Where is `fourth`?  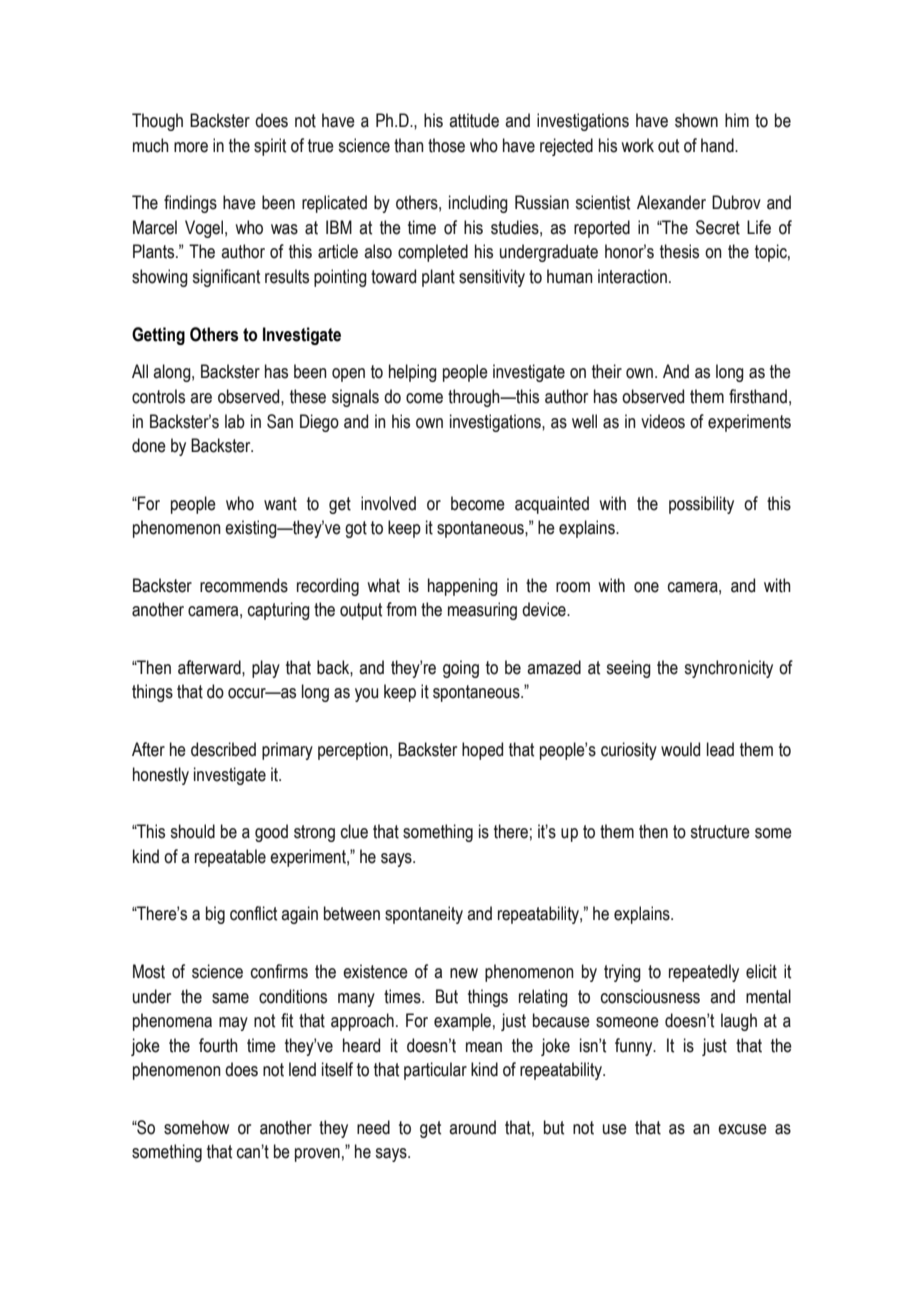 fourth is located at coordinates (218, 1045).
